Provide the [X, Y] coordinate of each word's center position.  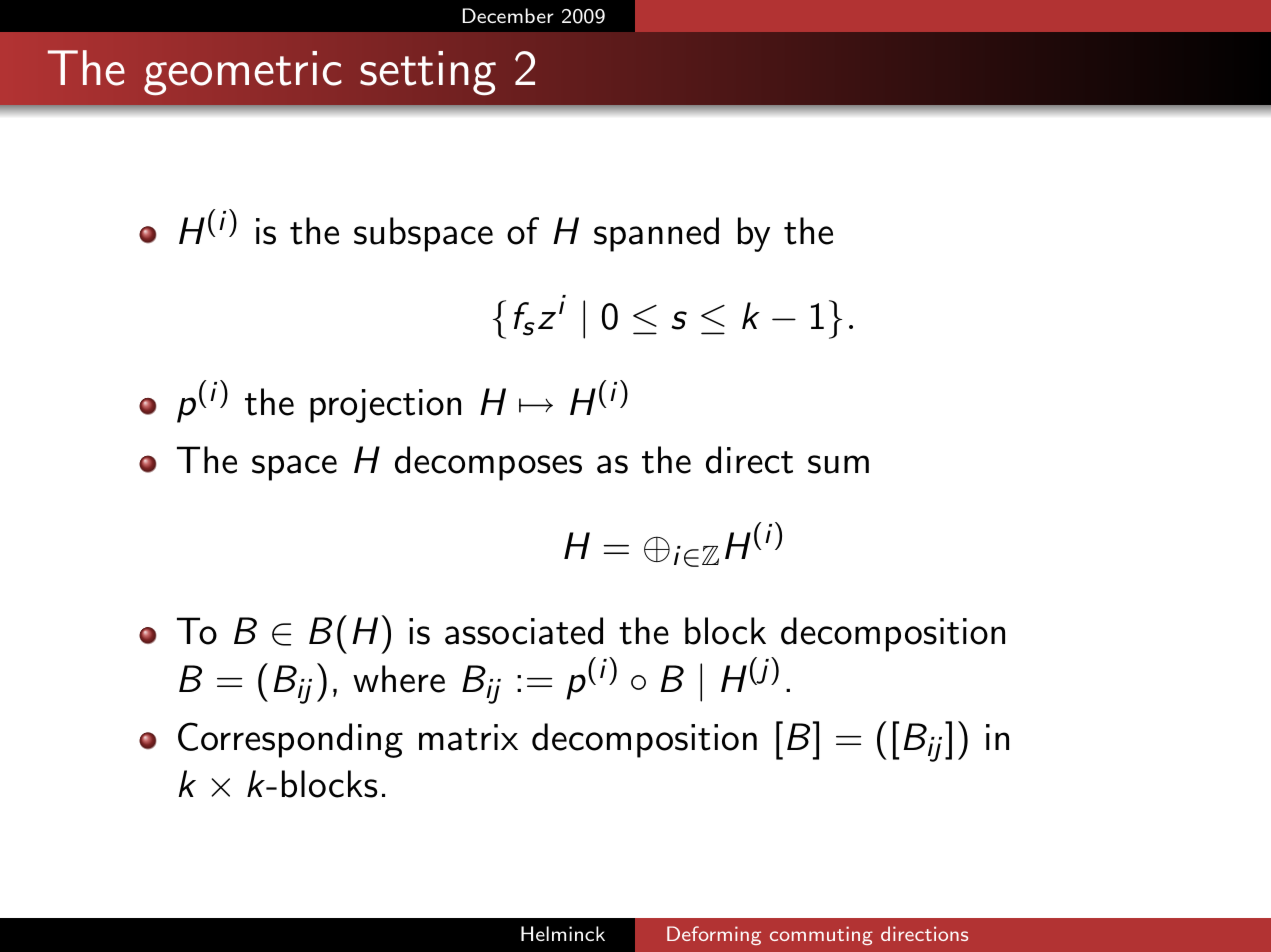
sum [838, 464]
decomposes [488, 463]
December [508, 15]
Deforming [714, 935]
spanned [656, 234]
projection [385, 406]
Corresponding [290, 740]
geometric [243, 73]
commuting [821, 935]
